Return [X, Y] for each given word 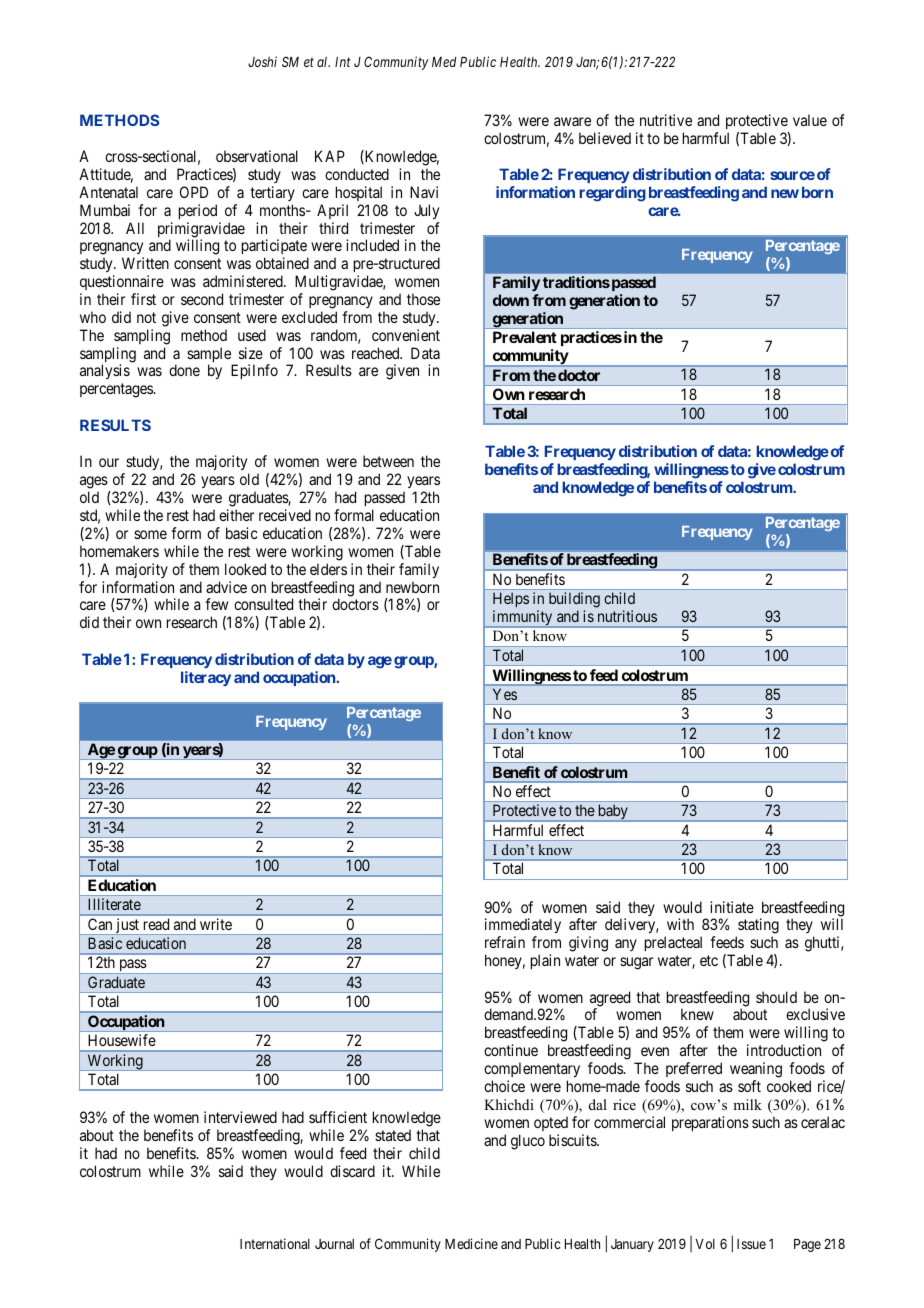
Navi [424, 192]
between [388, 461]
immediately [523, 927]
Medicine [471, 1243]
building [574, 601]
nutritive [666, 120]
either [236, 515]
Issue [751, 1244]
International [275, 1243]
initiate [732, 907]
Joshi [262, 61]
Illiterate [114, 904]
